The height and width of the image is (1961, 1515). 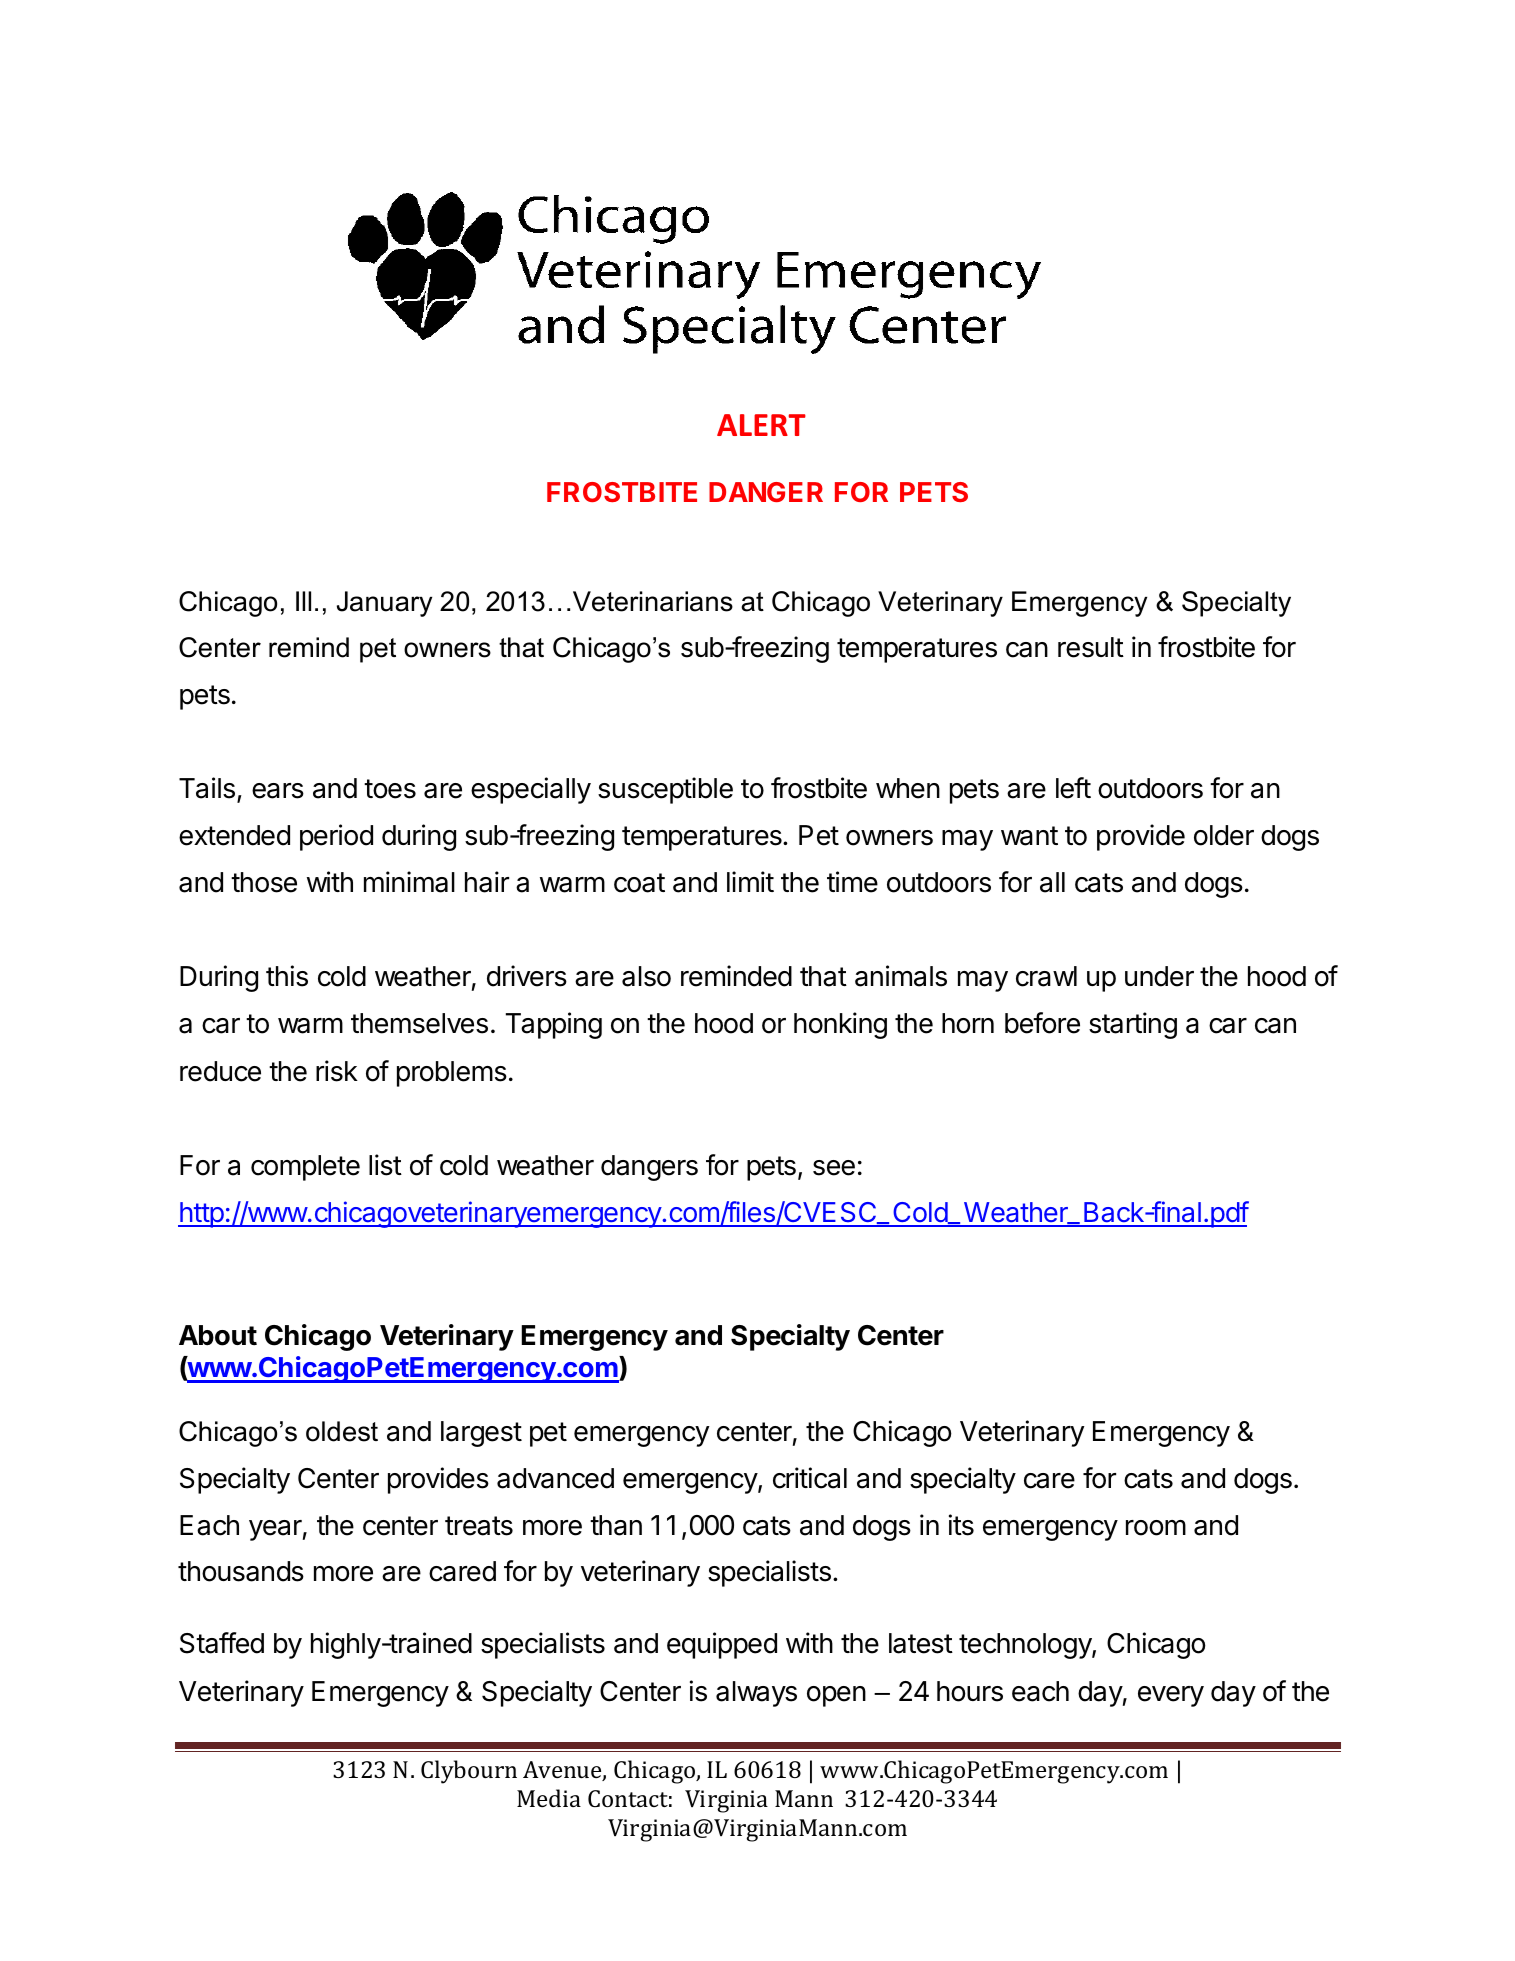 I want to click on starting, so click(x=1133, y=1025).
